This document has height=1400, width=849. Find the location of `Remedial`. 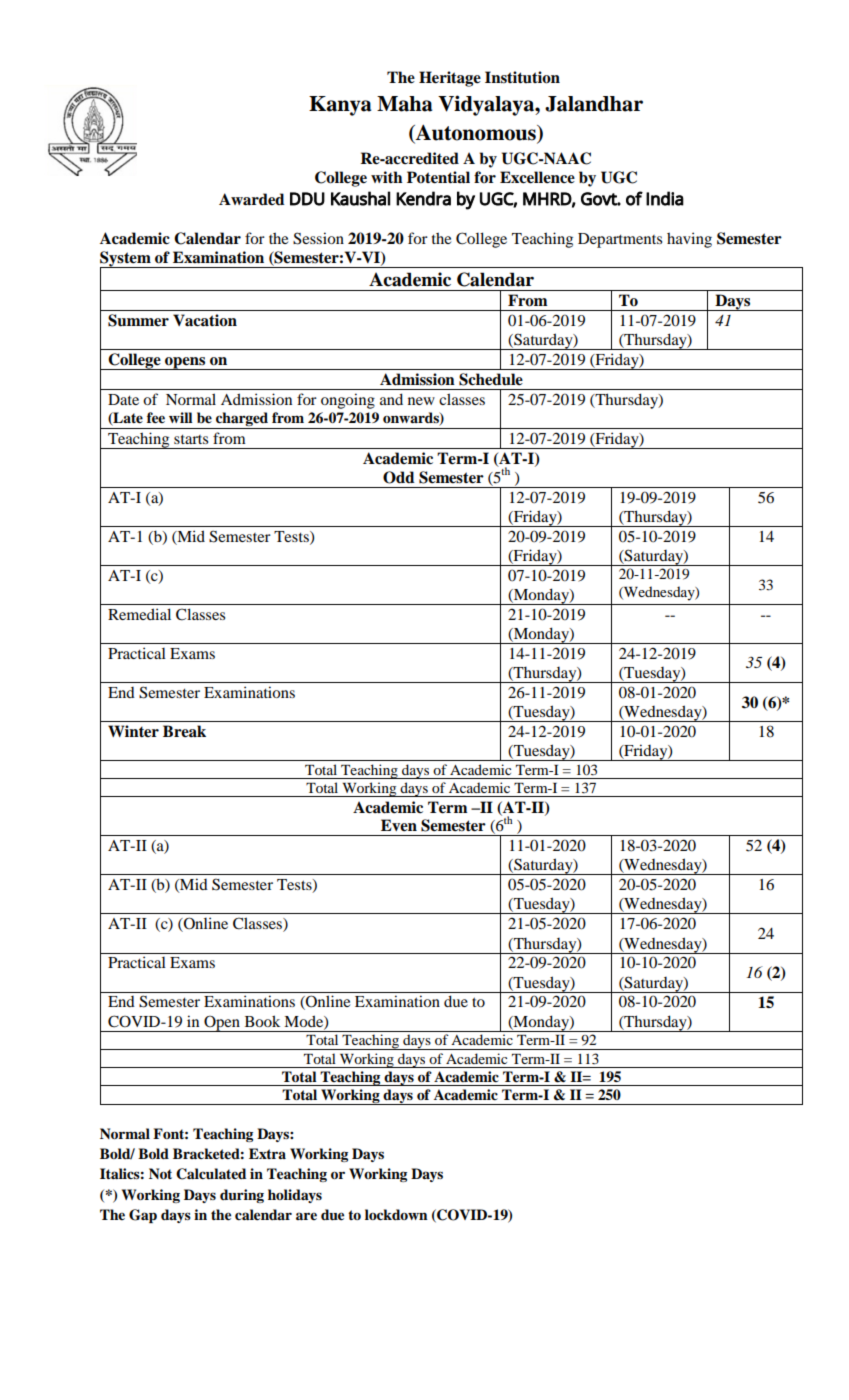

Remedial is located at coordinates (139, 614).
